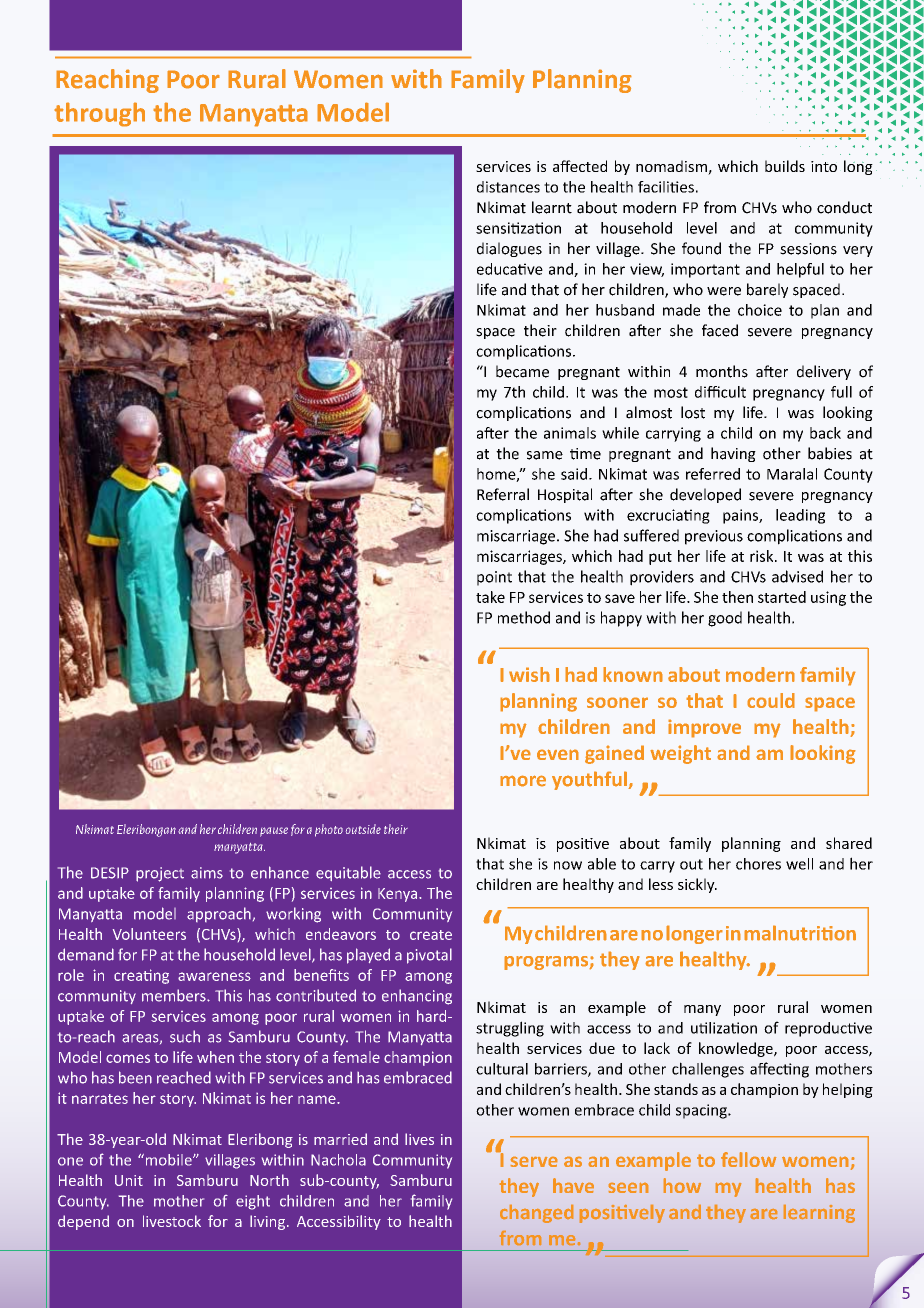  Describe the element at coordinates (168, 1160) in the screenshot. I see `mobile` at that location.
